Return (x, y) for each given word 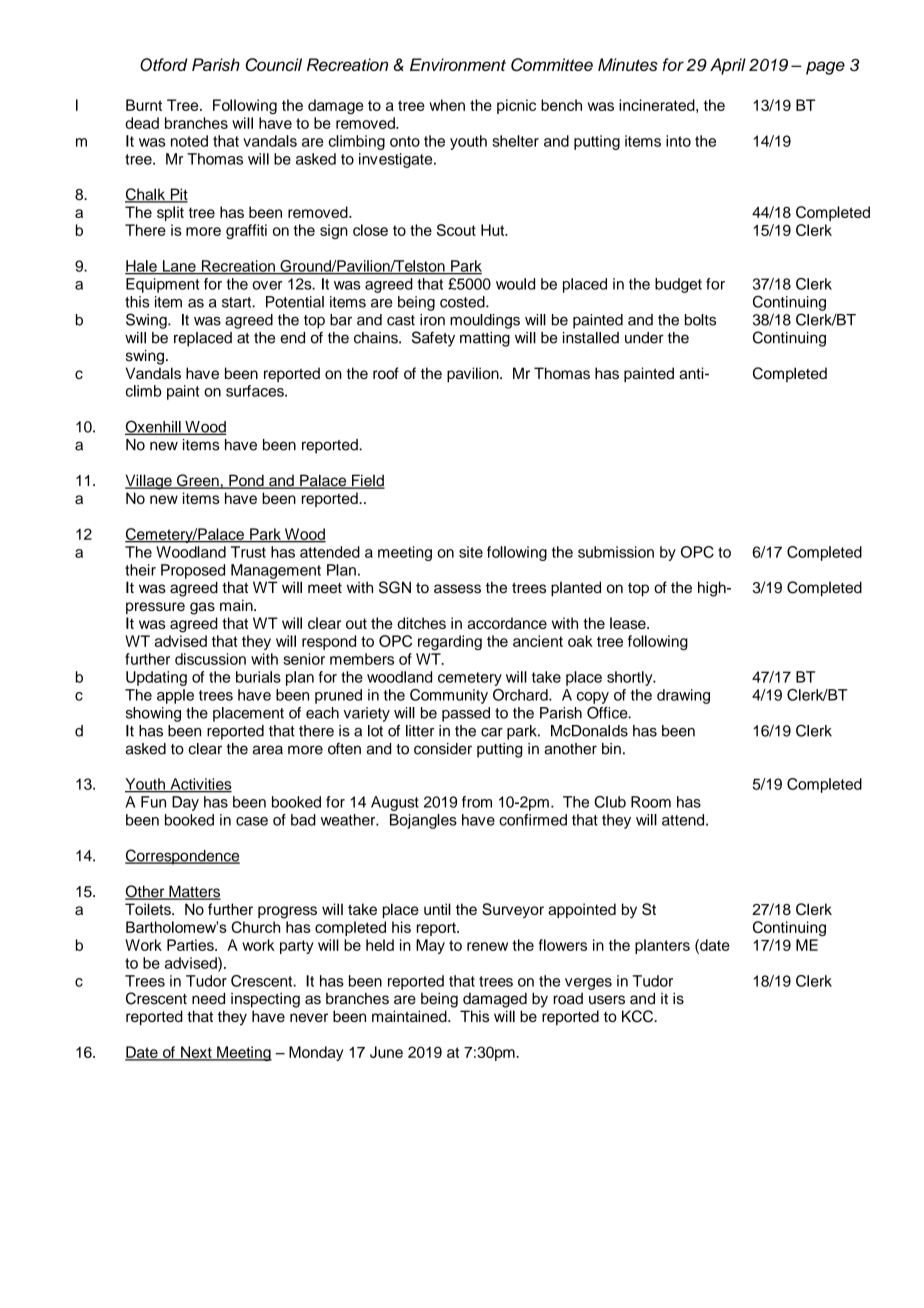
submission (616, 552)
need (208, 998)
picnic (516, 106)
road (568, 999)
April (728, 66)
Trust (248, 552)
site (471, 552)
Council (274, 64)
